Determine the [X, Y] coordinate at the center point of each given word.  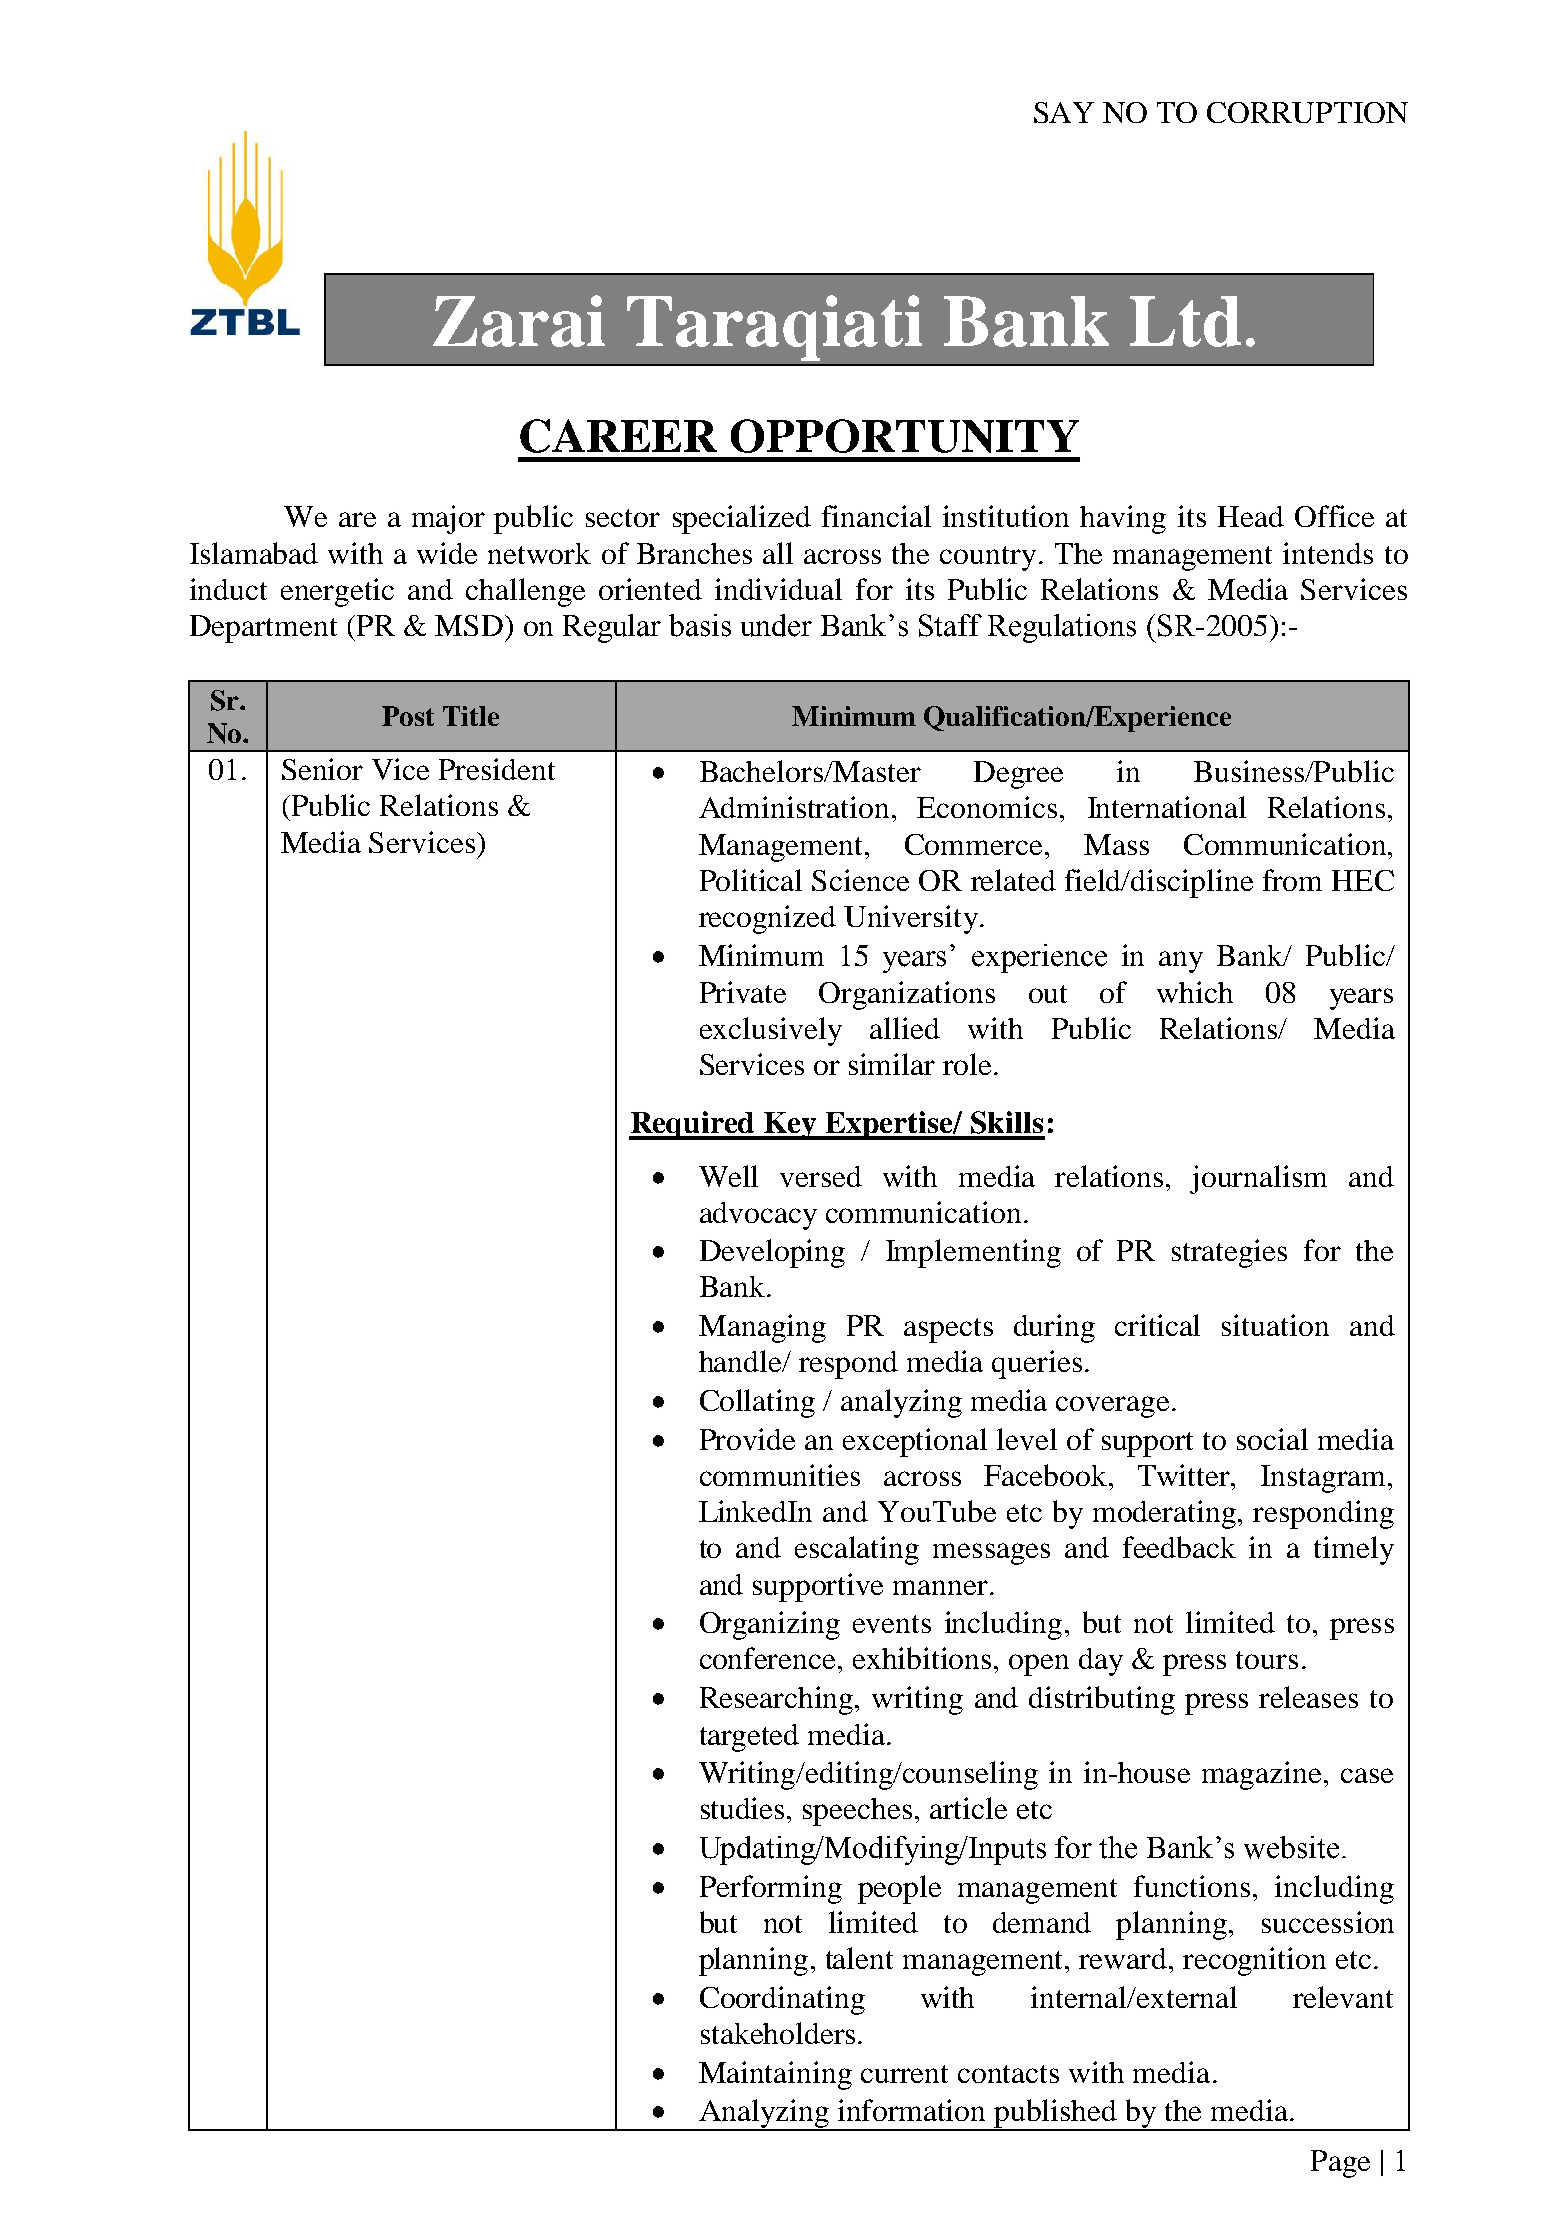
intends [1328, 553]
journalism [1258, 1179]
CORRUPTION [1307, 112]
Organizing [770, 1625]
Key [791, 1126]
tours [1267, 1660]
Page [1340, 2164]
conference [769, 1658]
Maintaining [775, 2075]
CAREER [618, 436]
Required [693, 1125]
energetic [337, 592]
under [776, 625]
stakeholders [778, 2033]
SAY [1064, 112]
